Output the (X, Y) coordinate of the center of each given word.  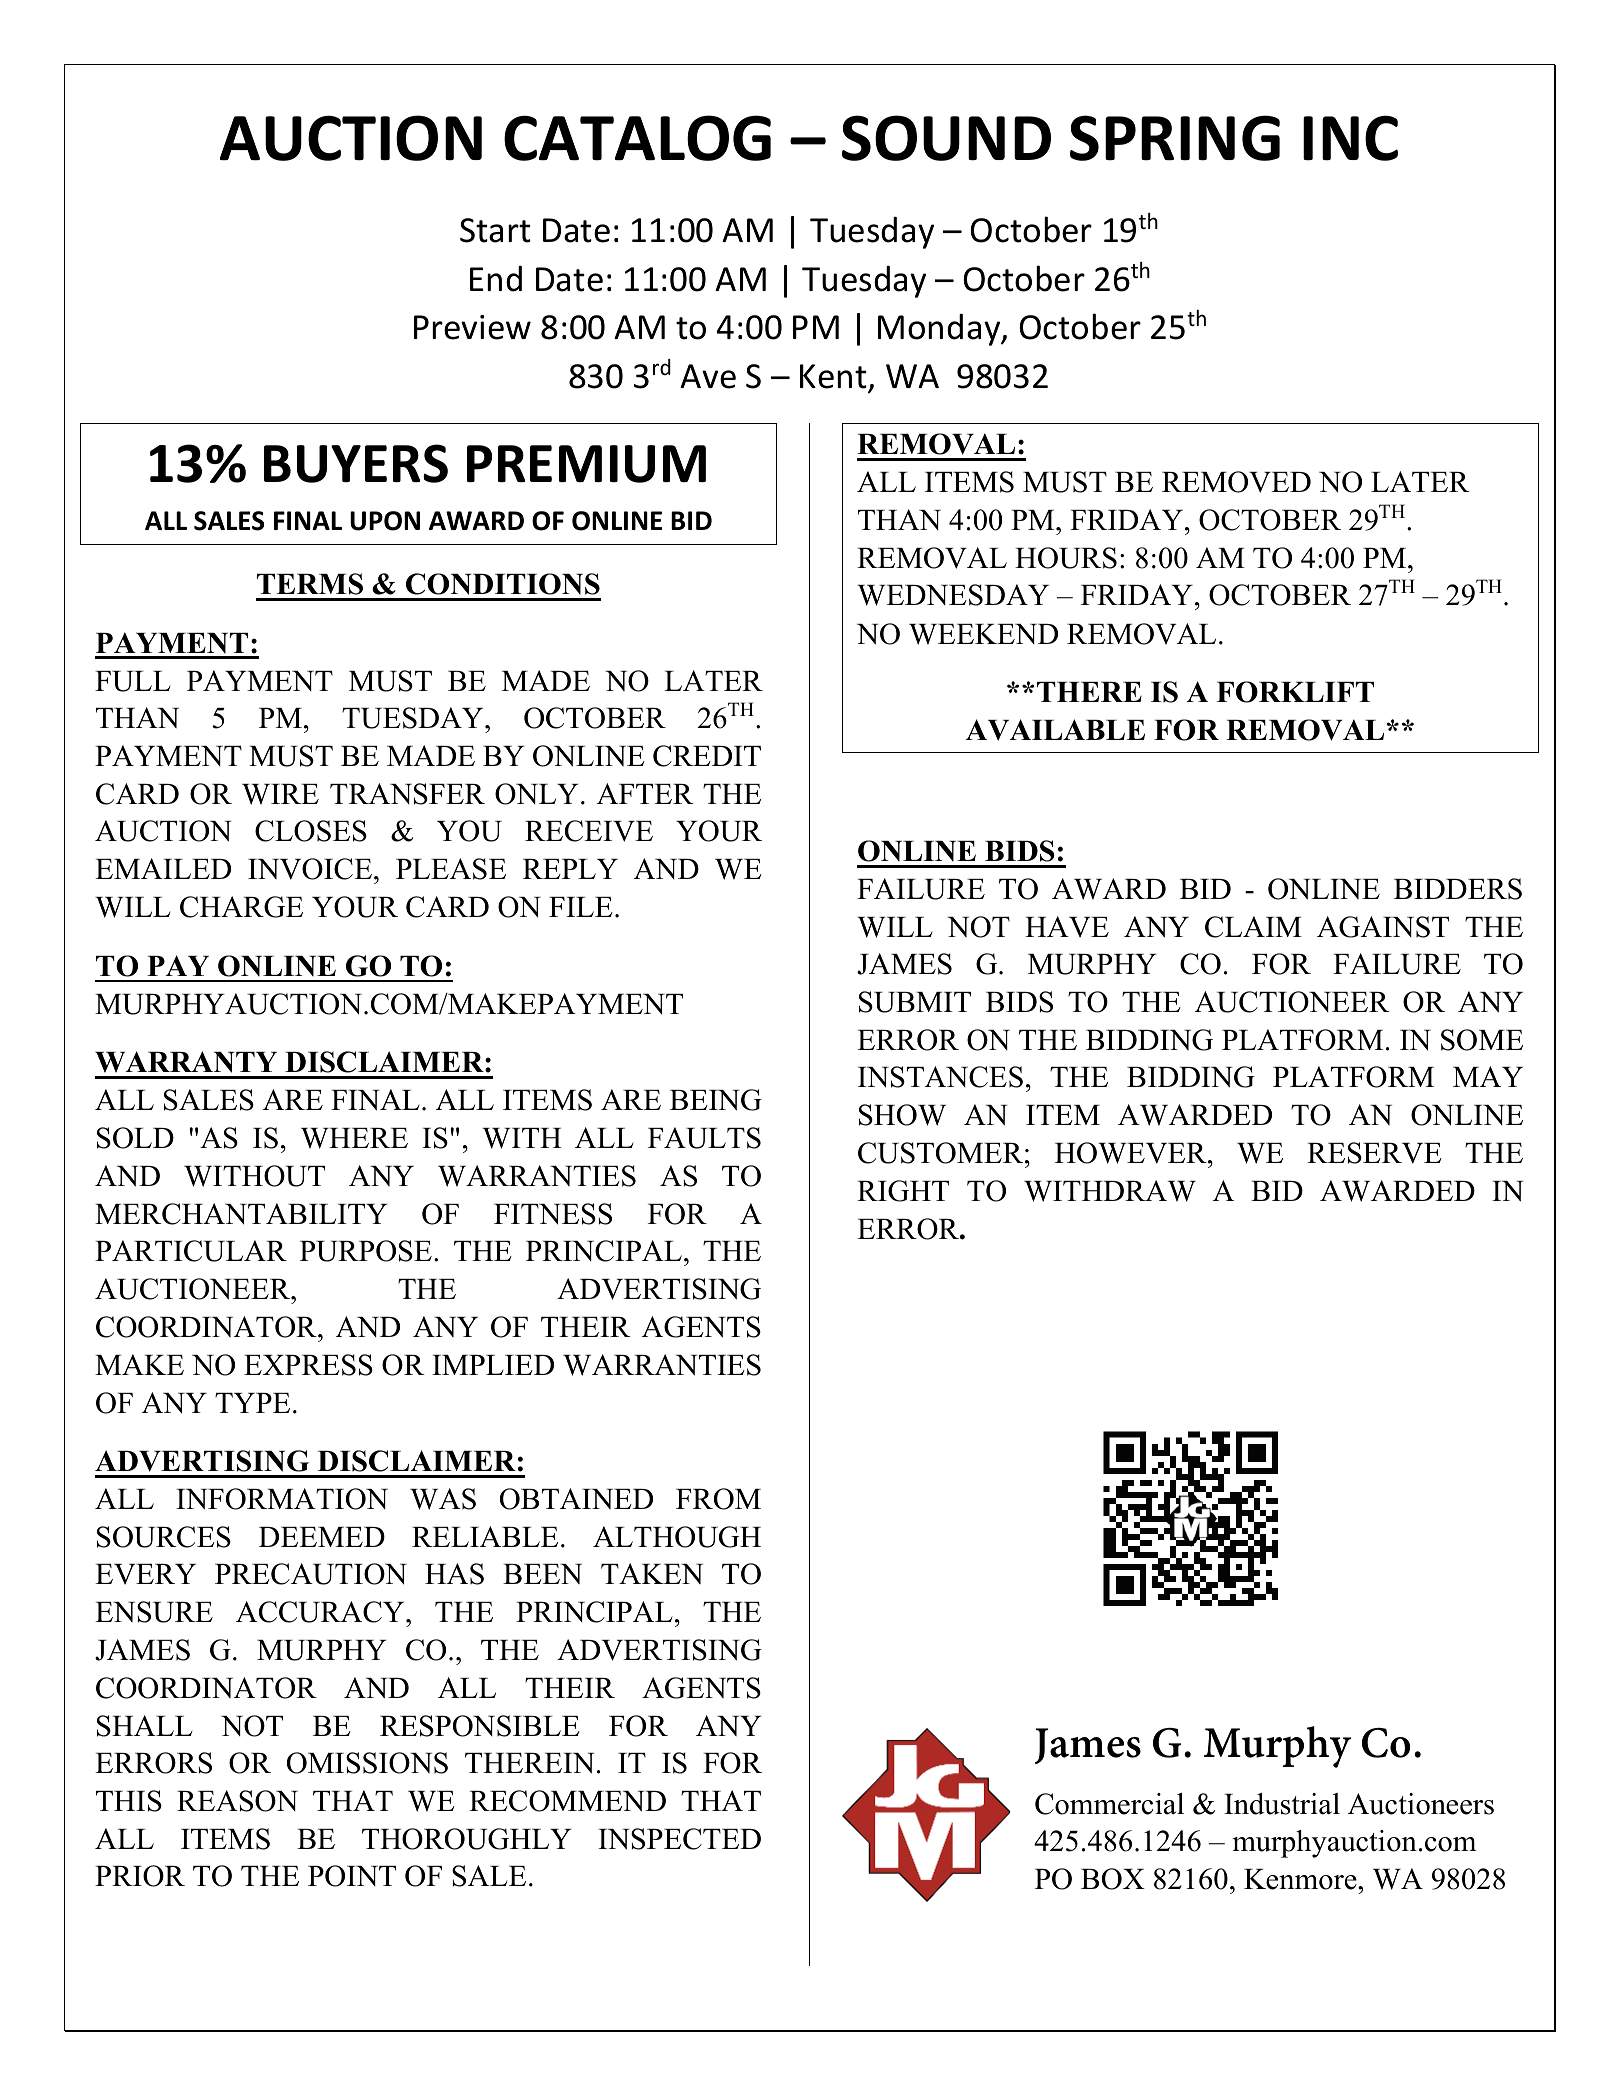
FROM (718, 1499)
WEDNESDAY (953, 595)
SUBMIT (915, 1002)
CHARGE (241, 907)
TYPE (252, 1403)
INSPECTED (679, 1839)
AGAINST (1383, 927)
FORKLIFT (1295, 692)
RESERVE (1374, 1153)
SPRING (1175, 138)
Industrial (1282, 1804)
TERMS (310, 584)
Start (495, 230)
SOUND (946, 138)
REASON (237, 1801)
